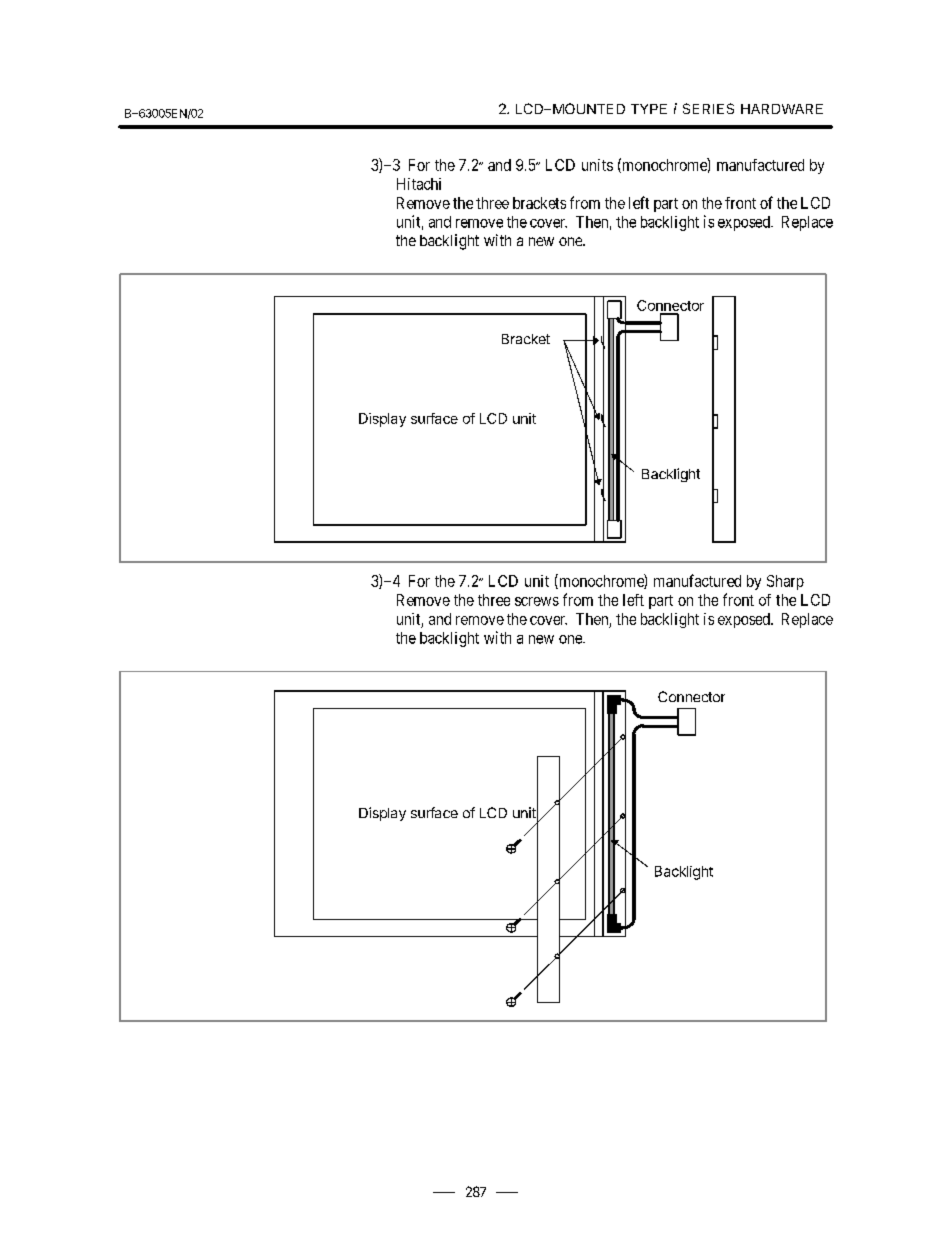 This screenshot has height=1233, width=952. Describe the element at coordinates (785, 582) in the screenshot. I see `Sharp` at that location.
